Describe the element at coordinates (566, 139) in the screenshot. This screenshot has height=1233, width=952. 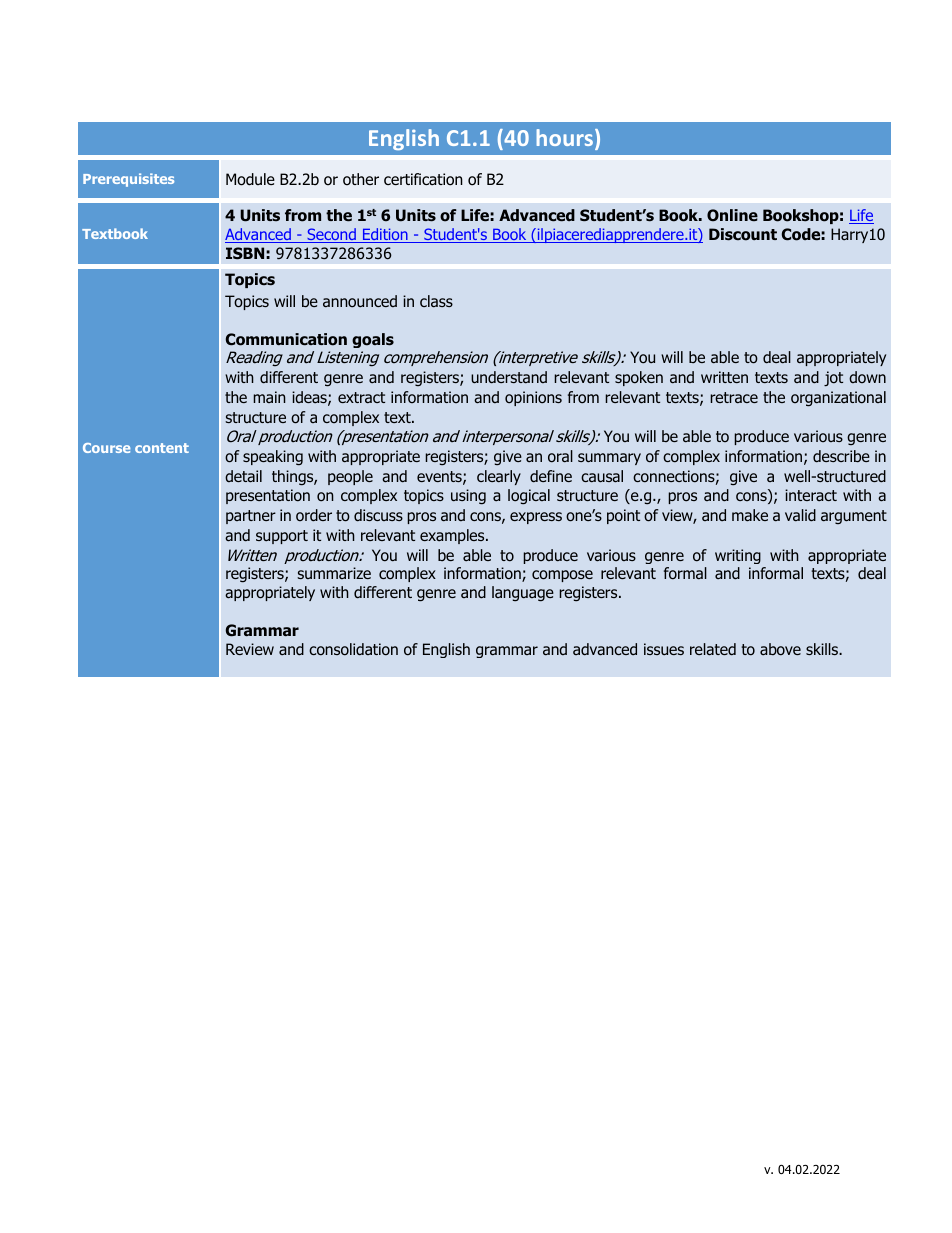
I see `hours` at that location.
